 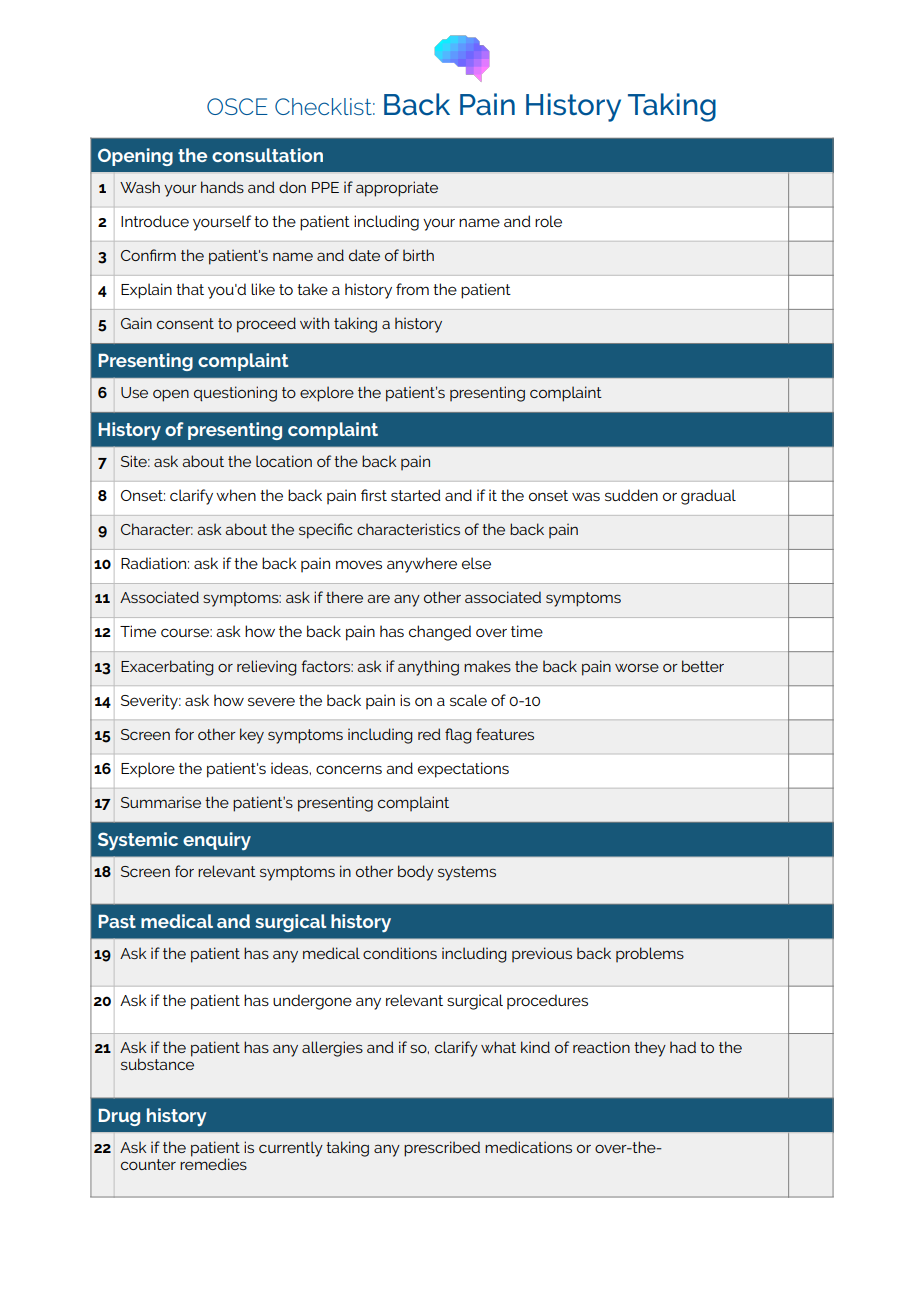 What do you see at coordinates (217, 841) in the screenshot?
I see `enquiry` at bounding box center [217, 841].
